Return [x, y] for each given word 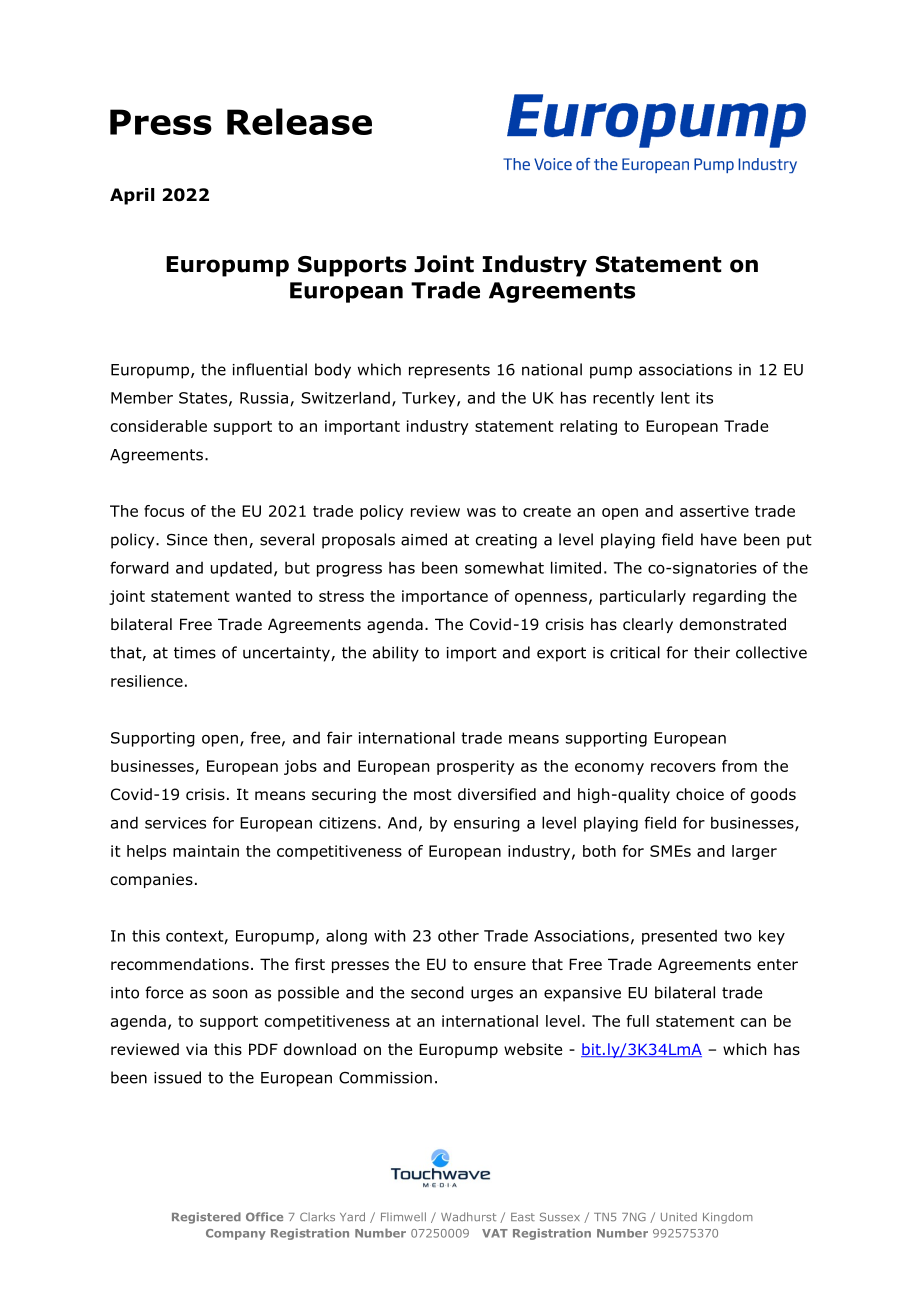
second [437, 992]
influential [270, 369]
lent [675, 397]
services [175, 823]
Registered [206, 1218]
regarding [729, 597]
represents [449, 371]
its [704, 398]
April [132, 196]
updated [241, 569]
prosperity [476, 767]
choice [700, 794]
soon [230, 994]
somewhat [504, 567]
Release [299, 121]
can [753, 1022]
